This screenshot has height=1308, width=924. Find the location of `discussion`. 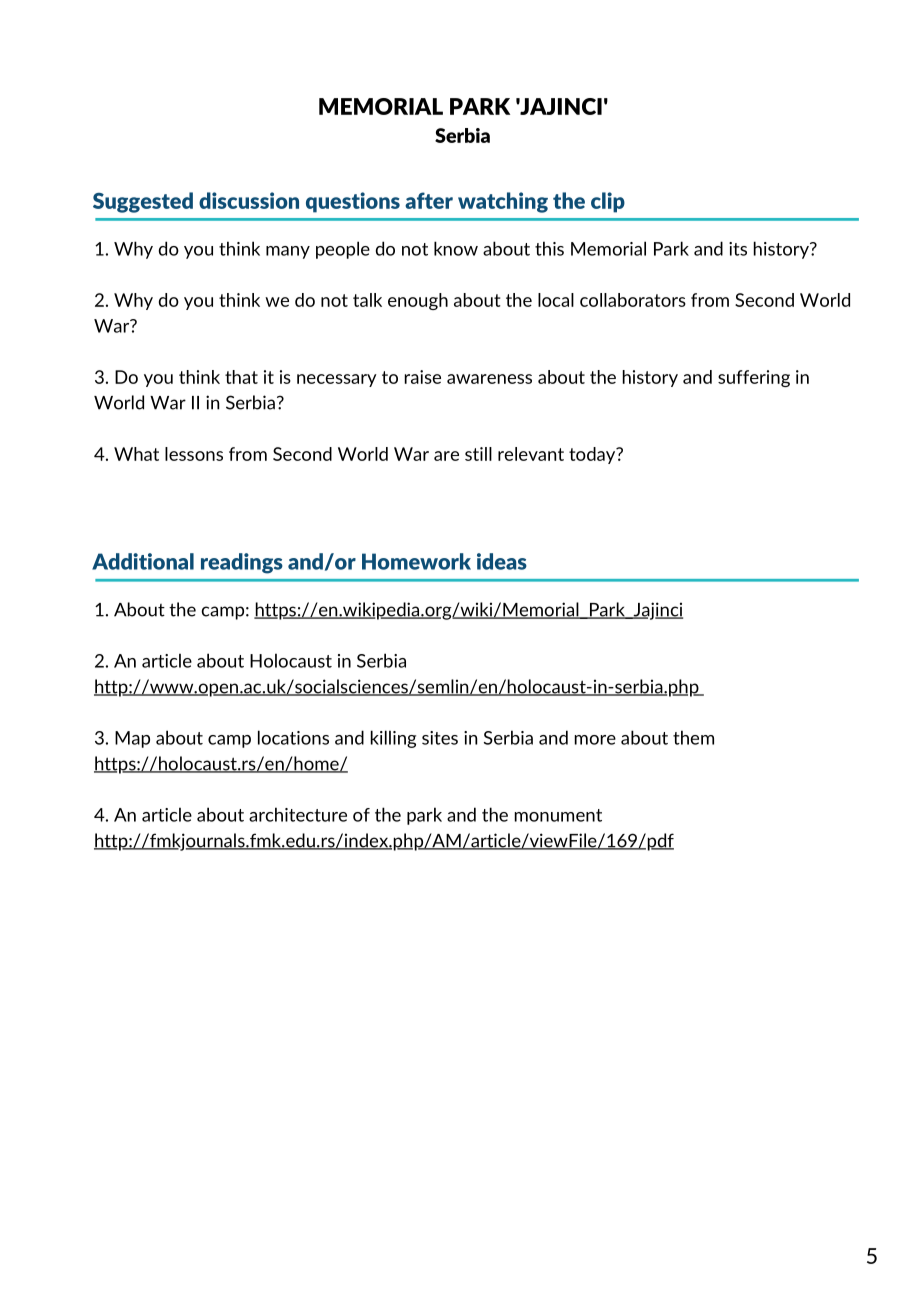

discussion is located at coordinates (249, 200).
